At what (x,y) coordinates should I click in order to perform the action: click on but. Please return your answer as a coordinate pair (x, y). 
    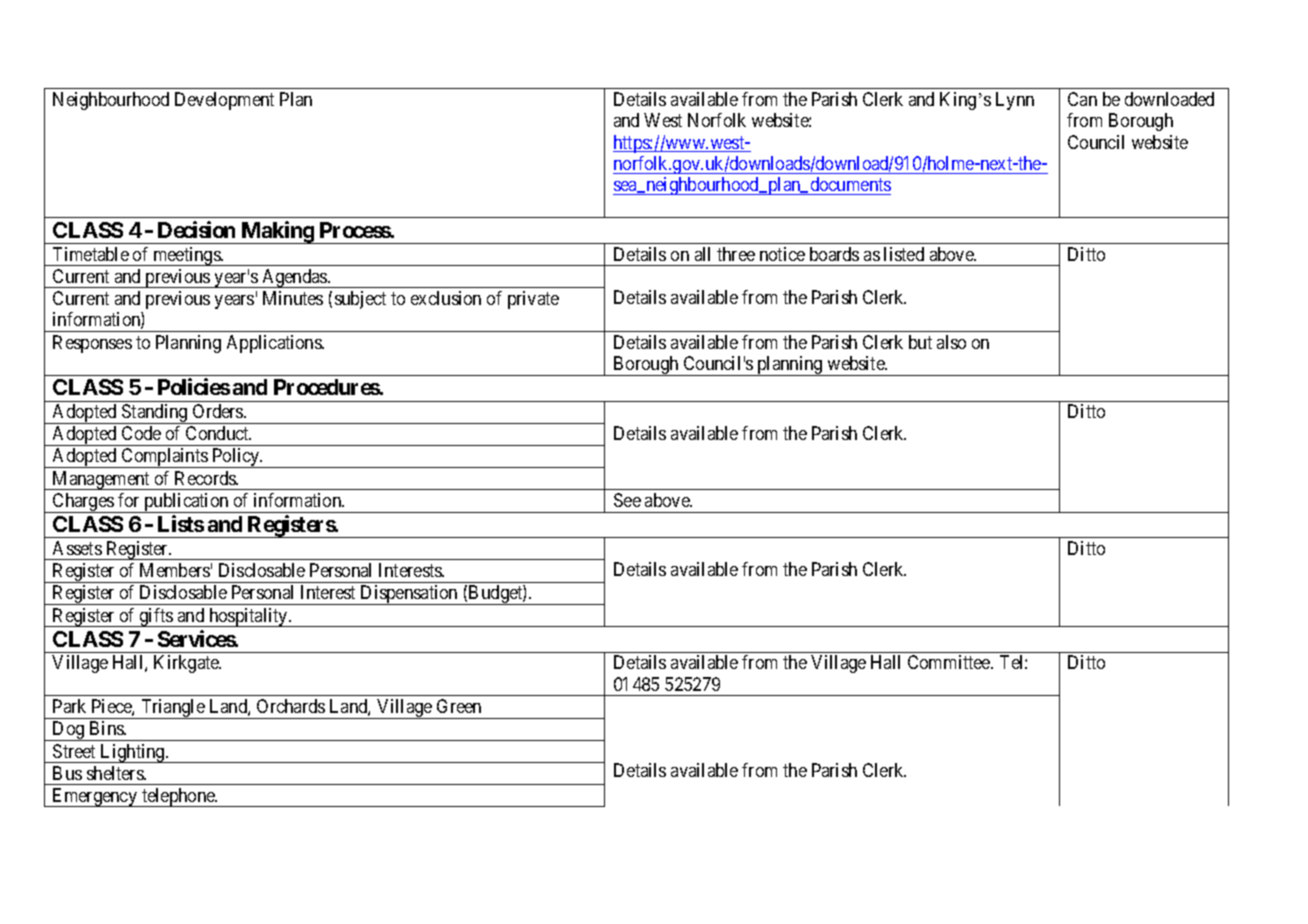
    Looking at the image, I should click on (920, 342).
